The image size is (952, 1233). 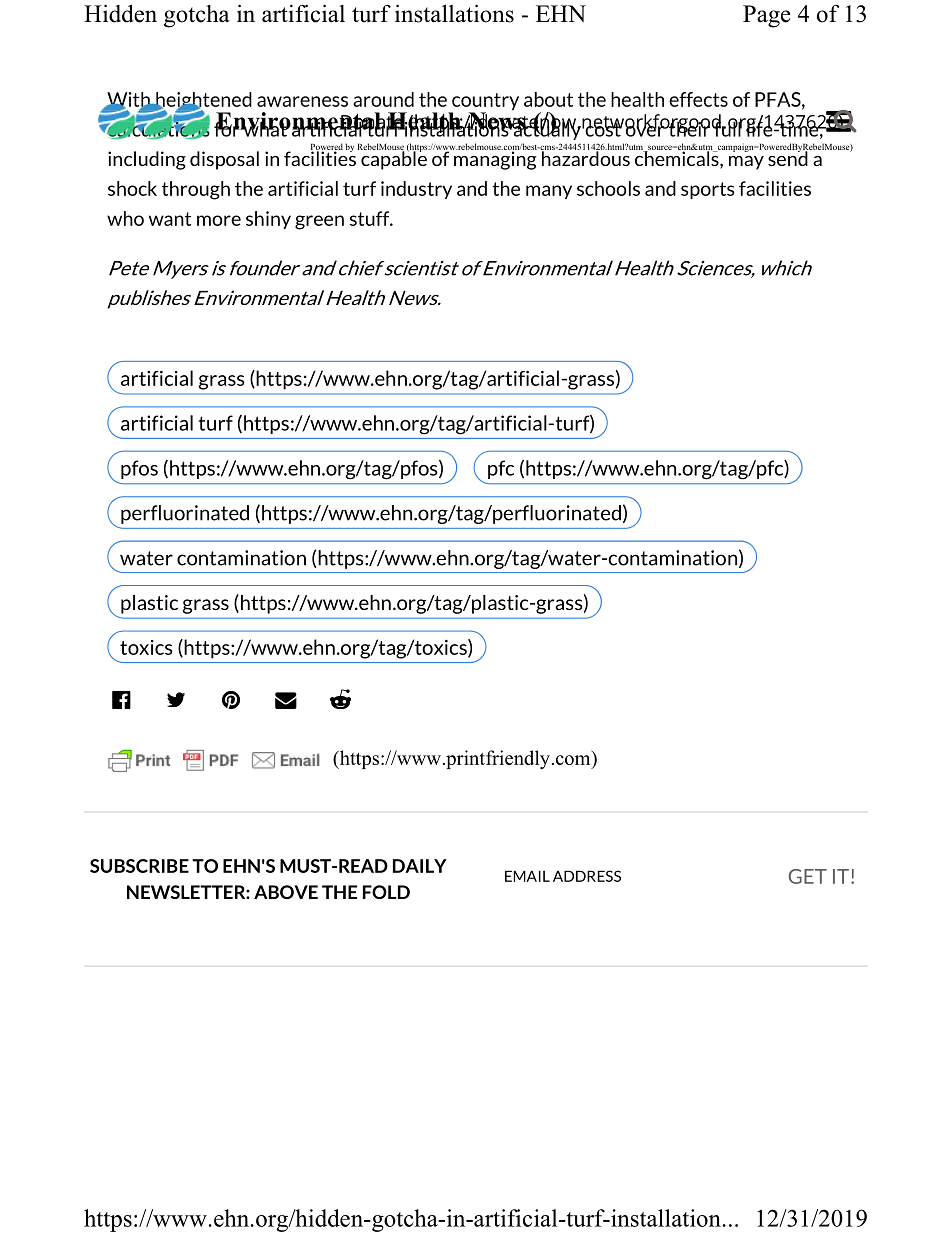 What do you see at coordinates (707, 190) in the screenshot?
I see `sports` at bounding box center [707, 190].
